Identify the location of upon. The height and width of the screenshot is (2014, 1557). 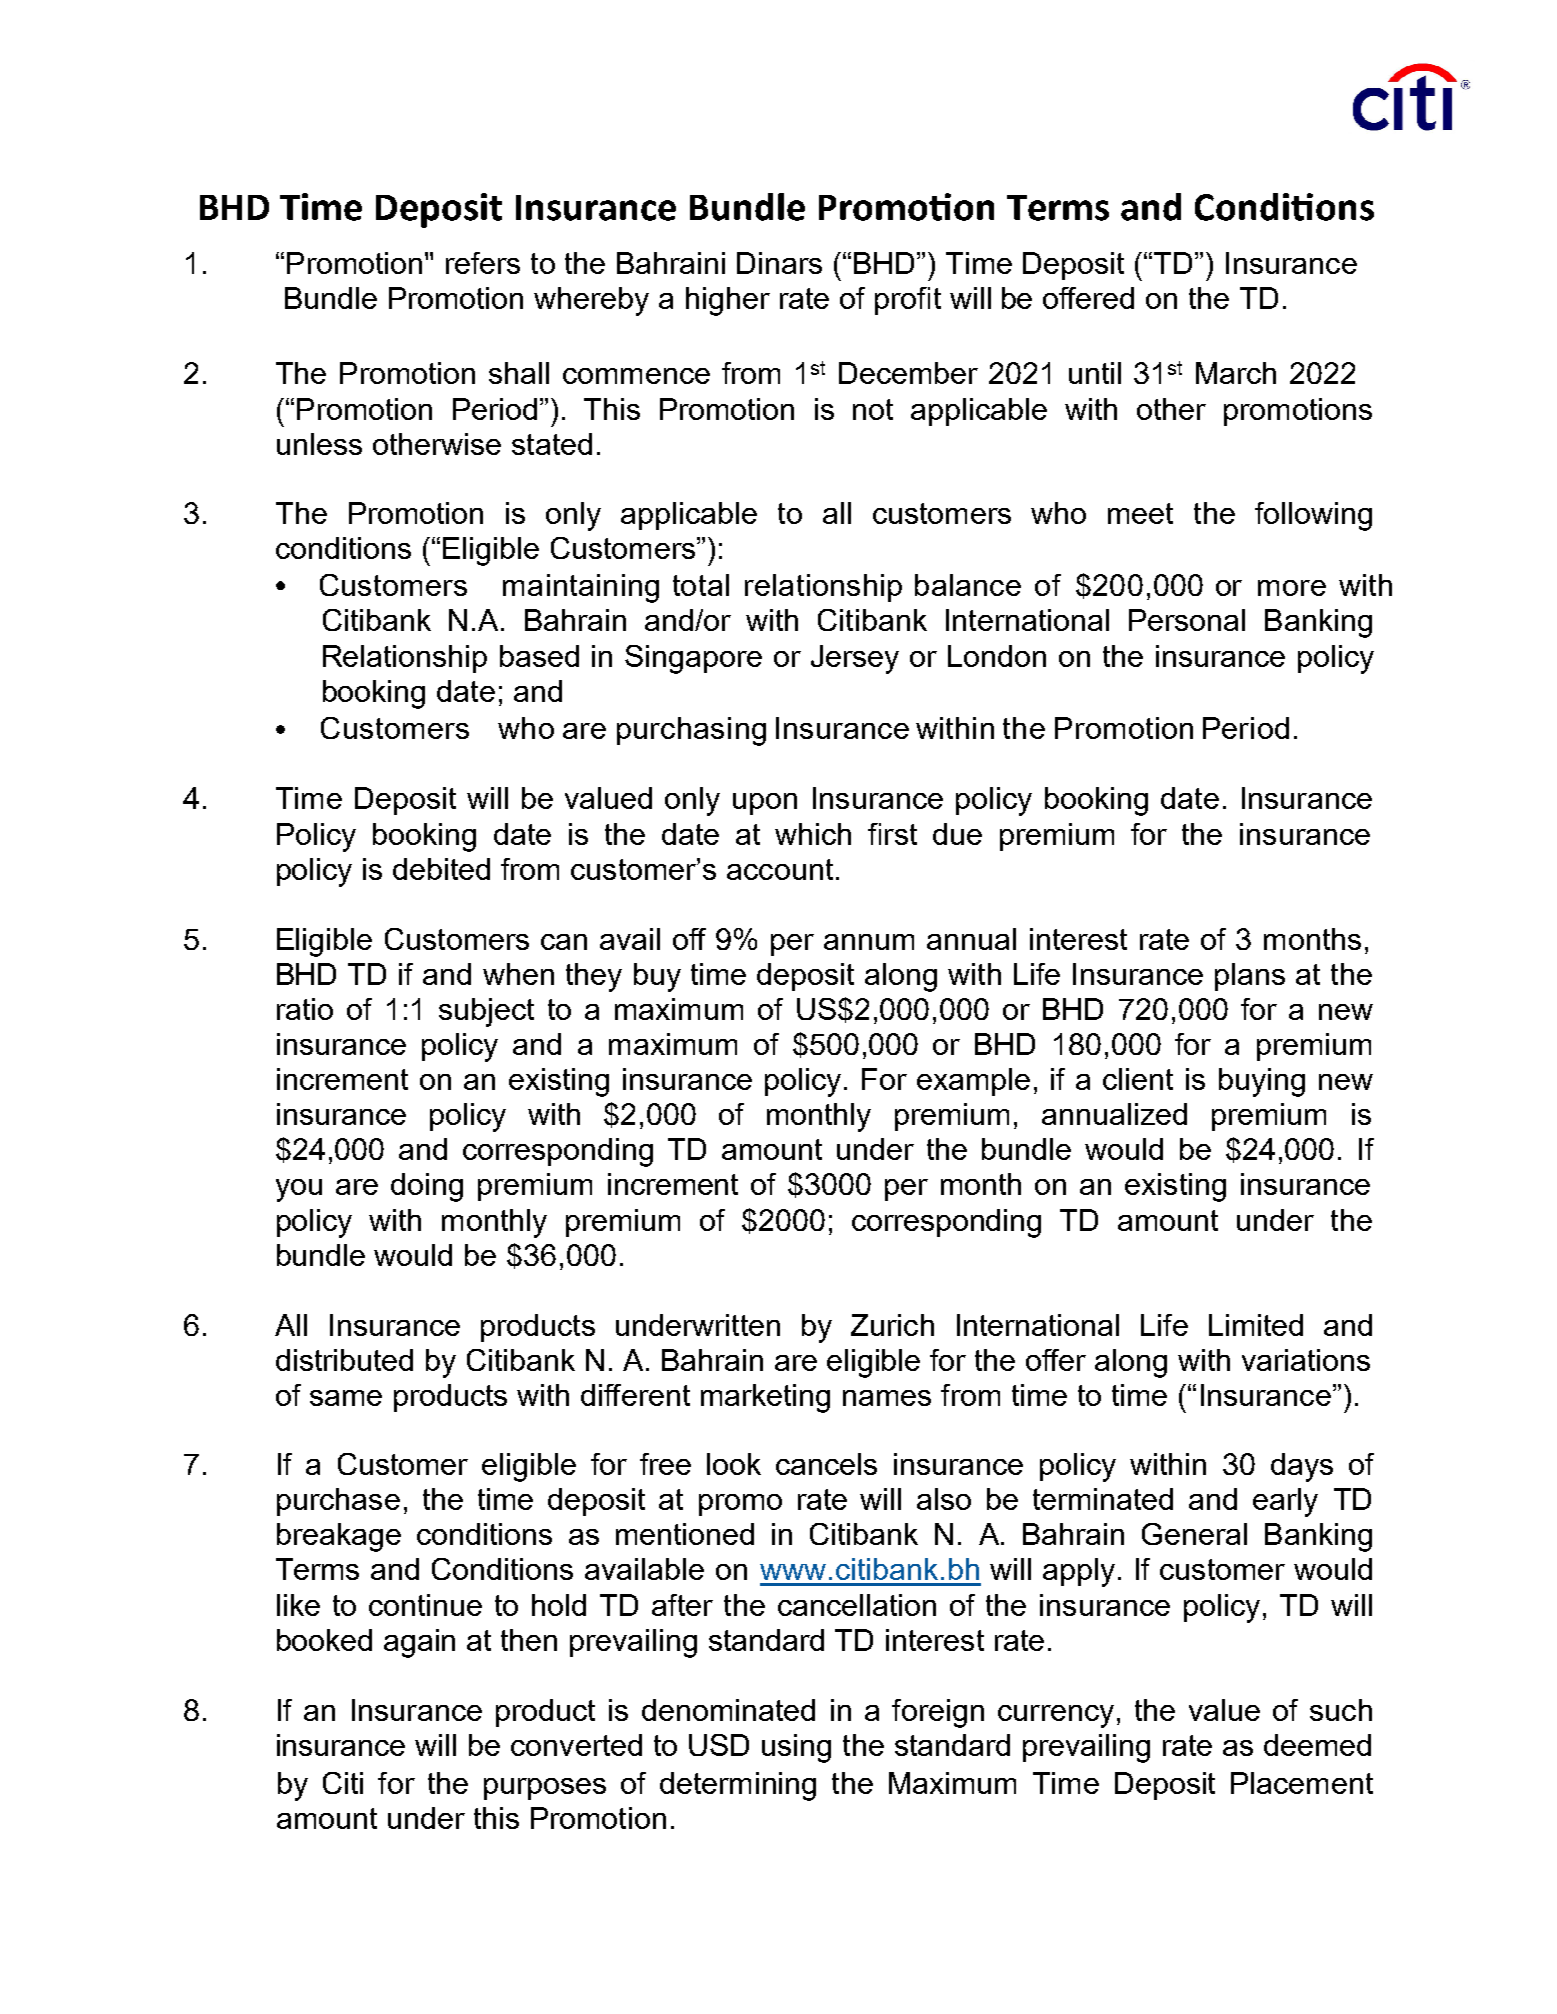
(765, 804).
